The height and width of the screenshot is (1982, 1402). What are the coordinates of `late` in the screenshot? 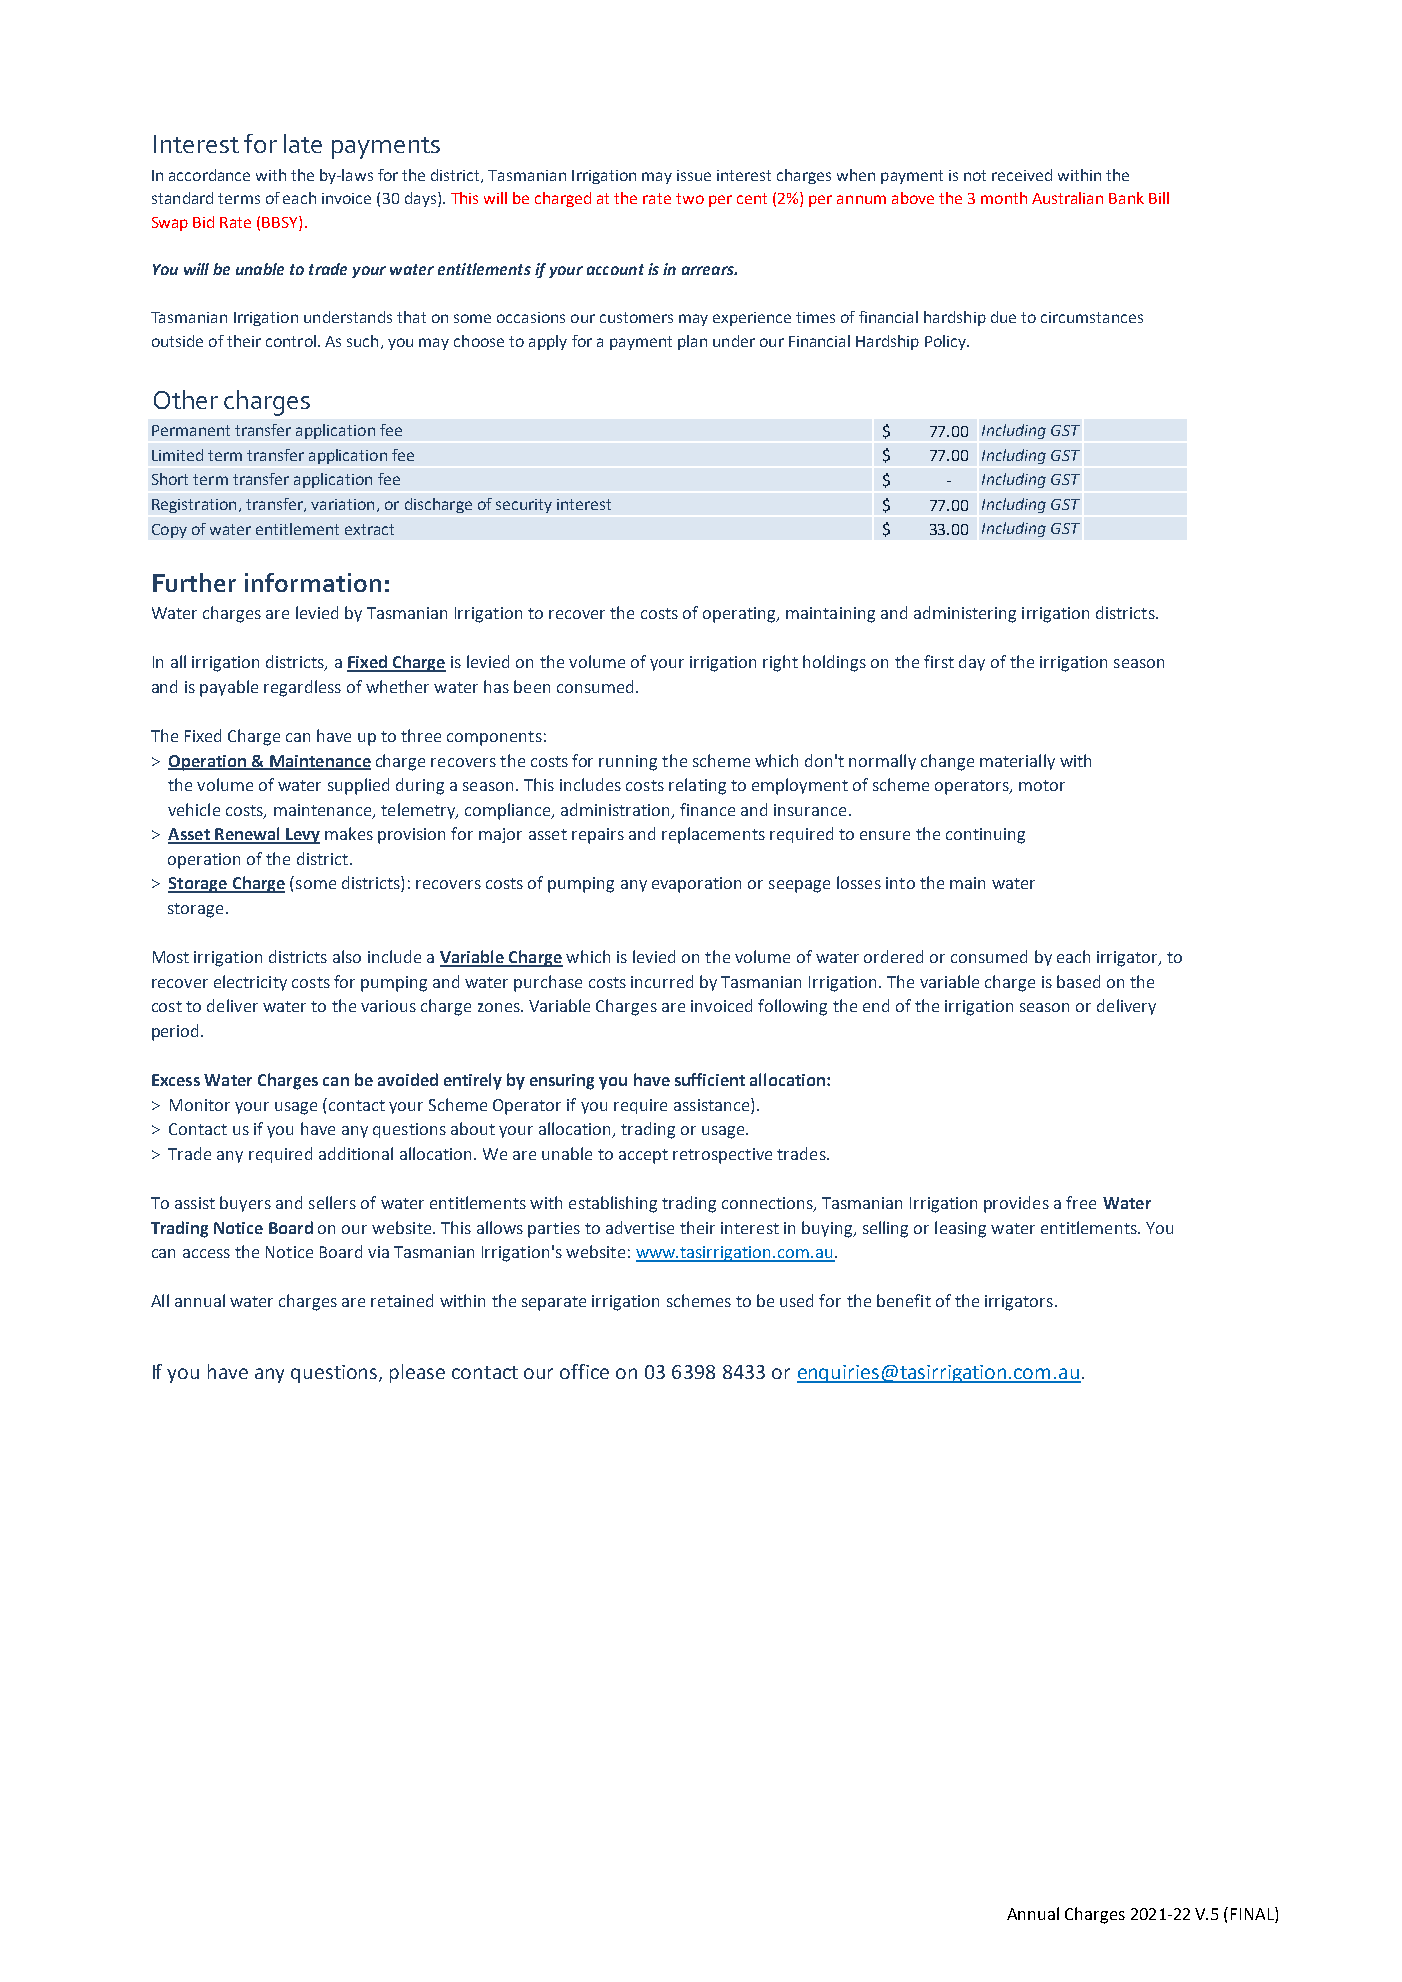 It's located at (303, 143).
